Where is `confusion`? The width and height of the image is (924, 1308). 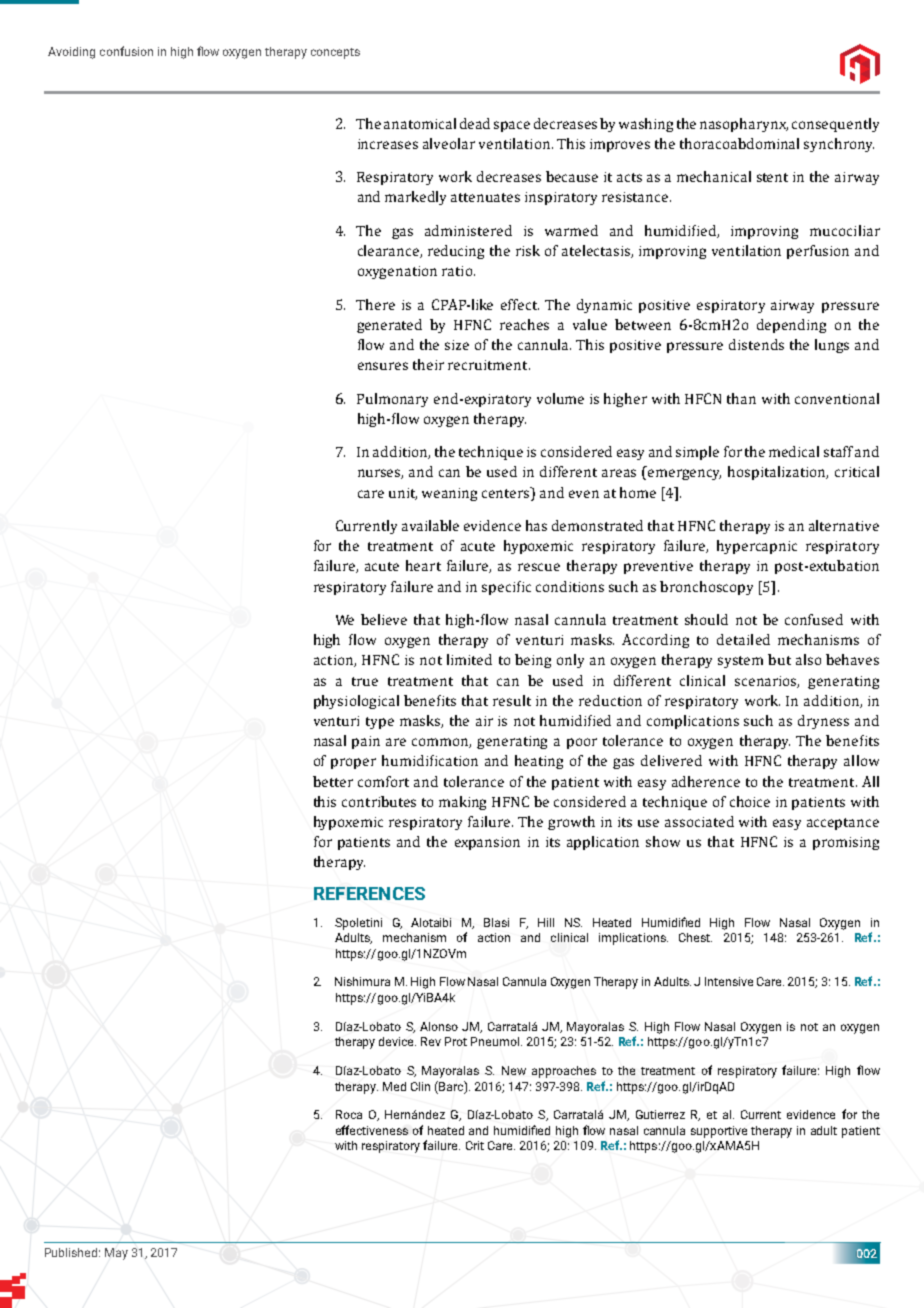 confusion is located at coordinates (126, 51).
